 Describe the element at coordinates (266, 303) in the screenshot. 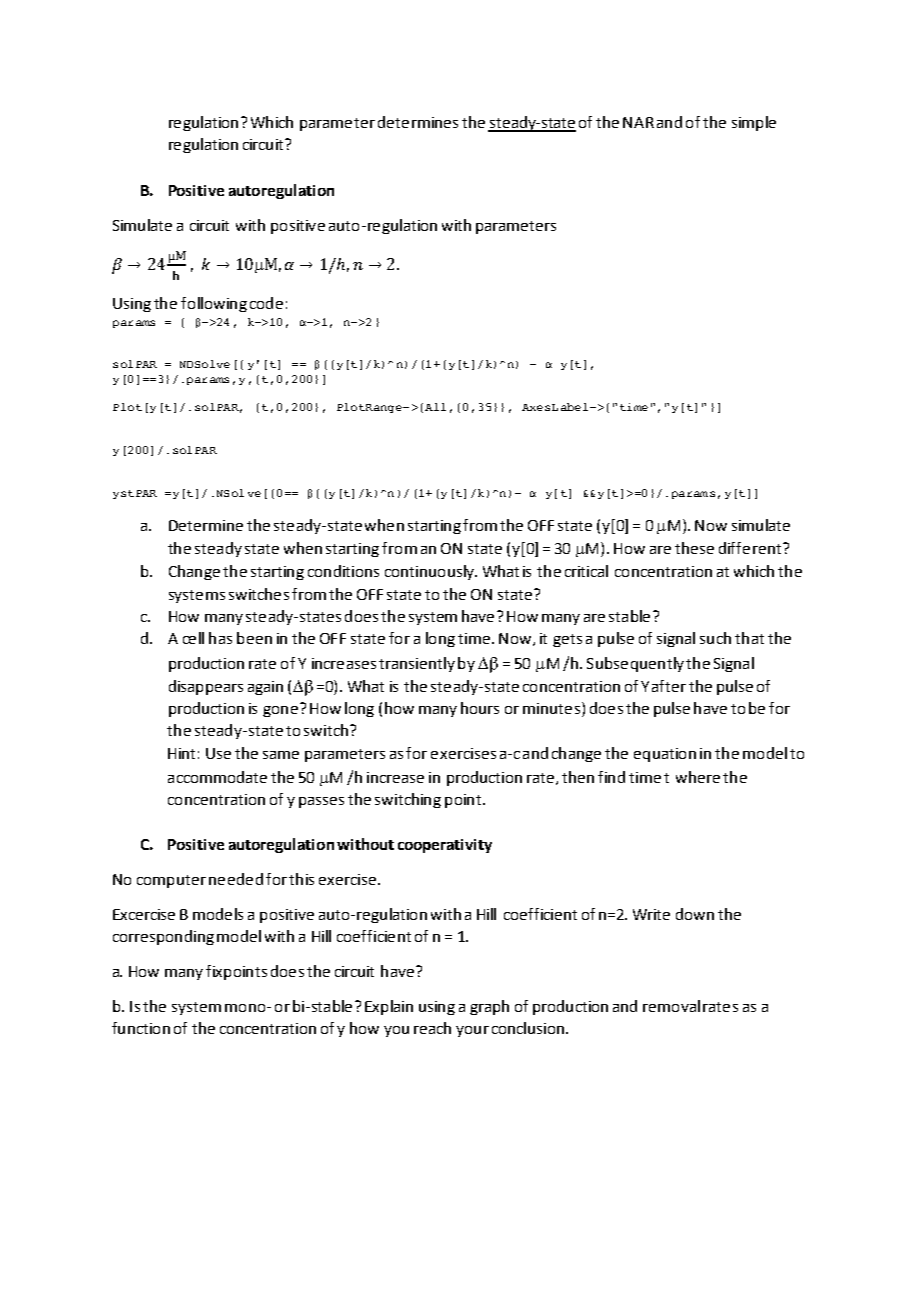

I see `code` at that location.
